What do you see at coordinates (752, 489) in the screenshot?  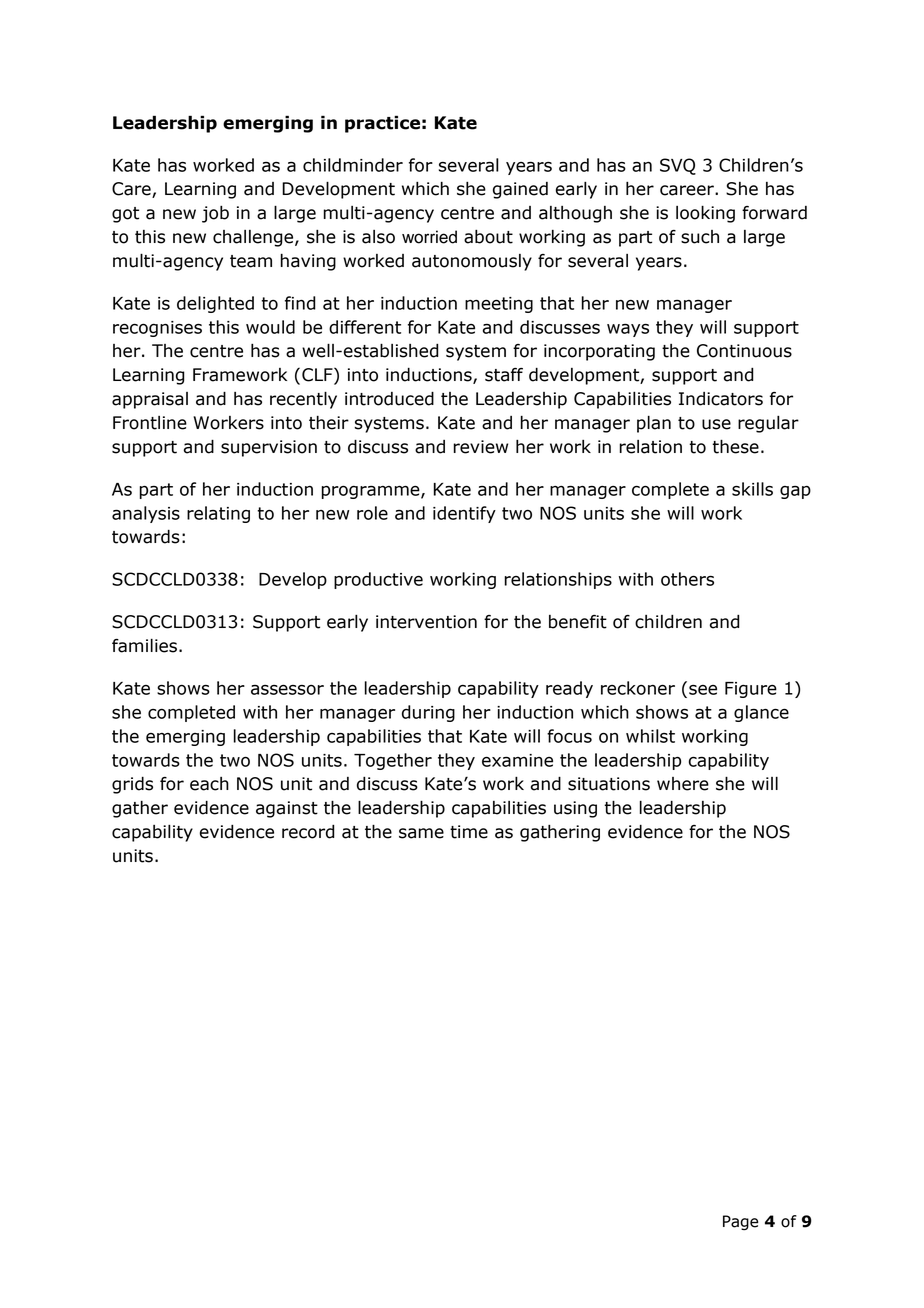 I see `skills` at bounding box center [752, 489].
